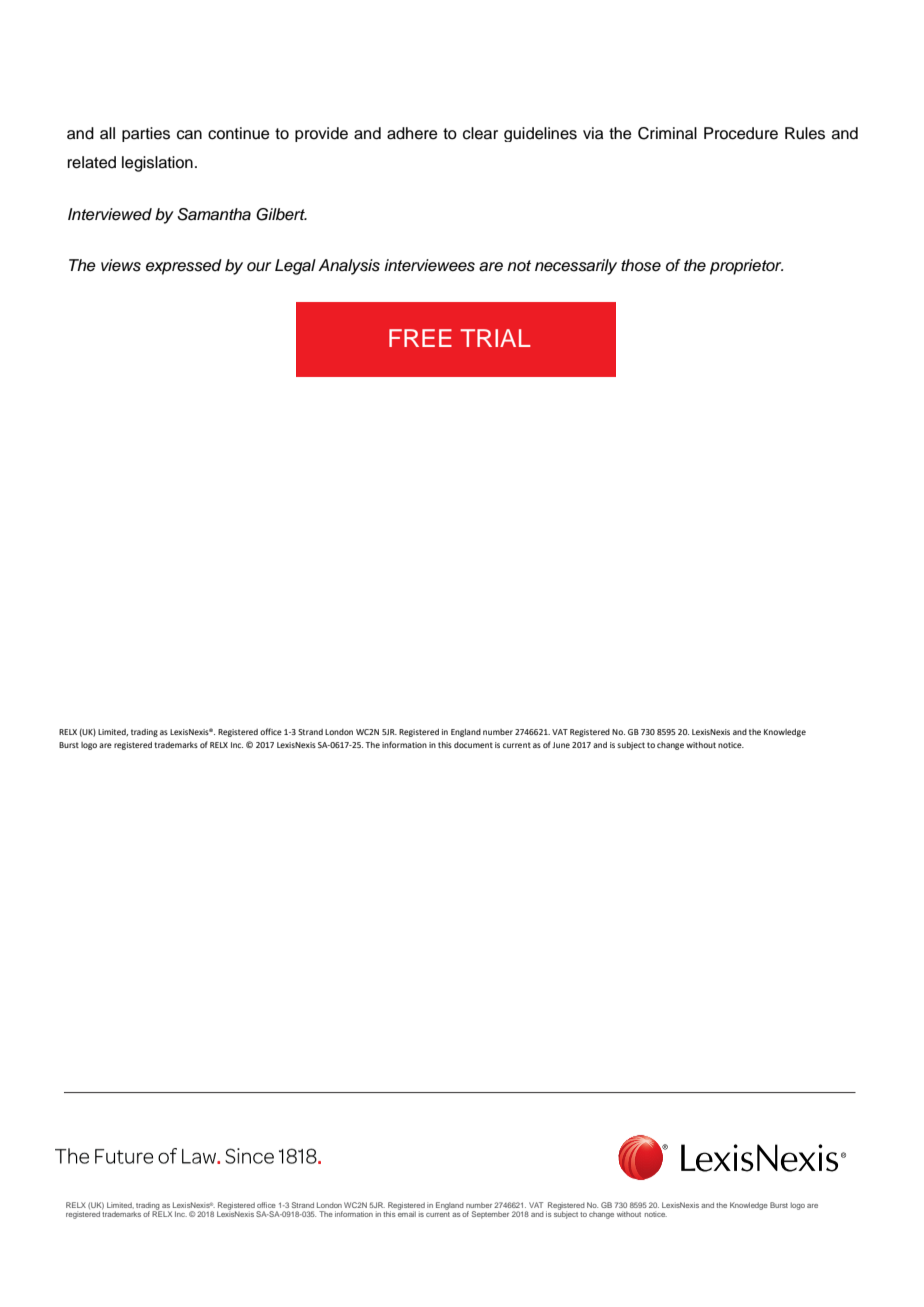  I want to click on clear, so click(480, 133).
